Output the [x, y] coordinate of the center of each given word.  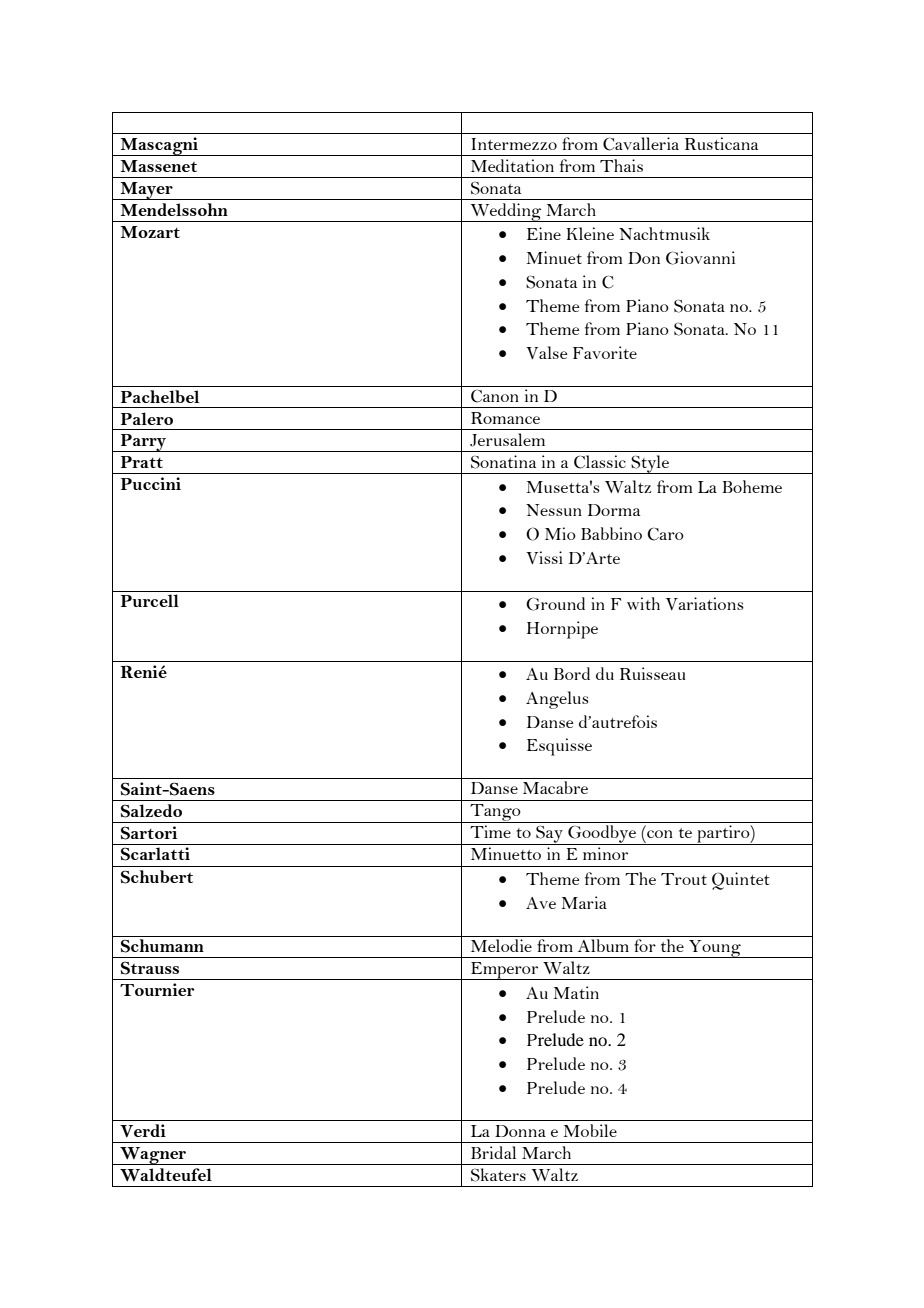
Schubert [157, 877]
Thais [621, 165]
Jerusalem [507, 440]
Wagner [153, 1156]
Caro [665, 534]
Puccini [151, 483]
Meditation [512, 165]
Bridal [493, 1152]
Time [490, 831]
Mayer [146, 191]
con [660, 834]
